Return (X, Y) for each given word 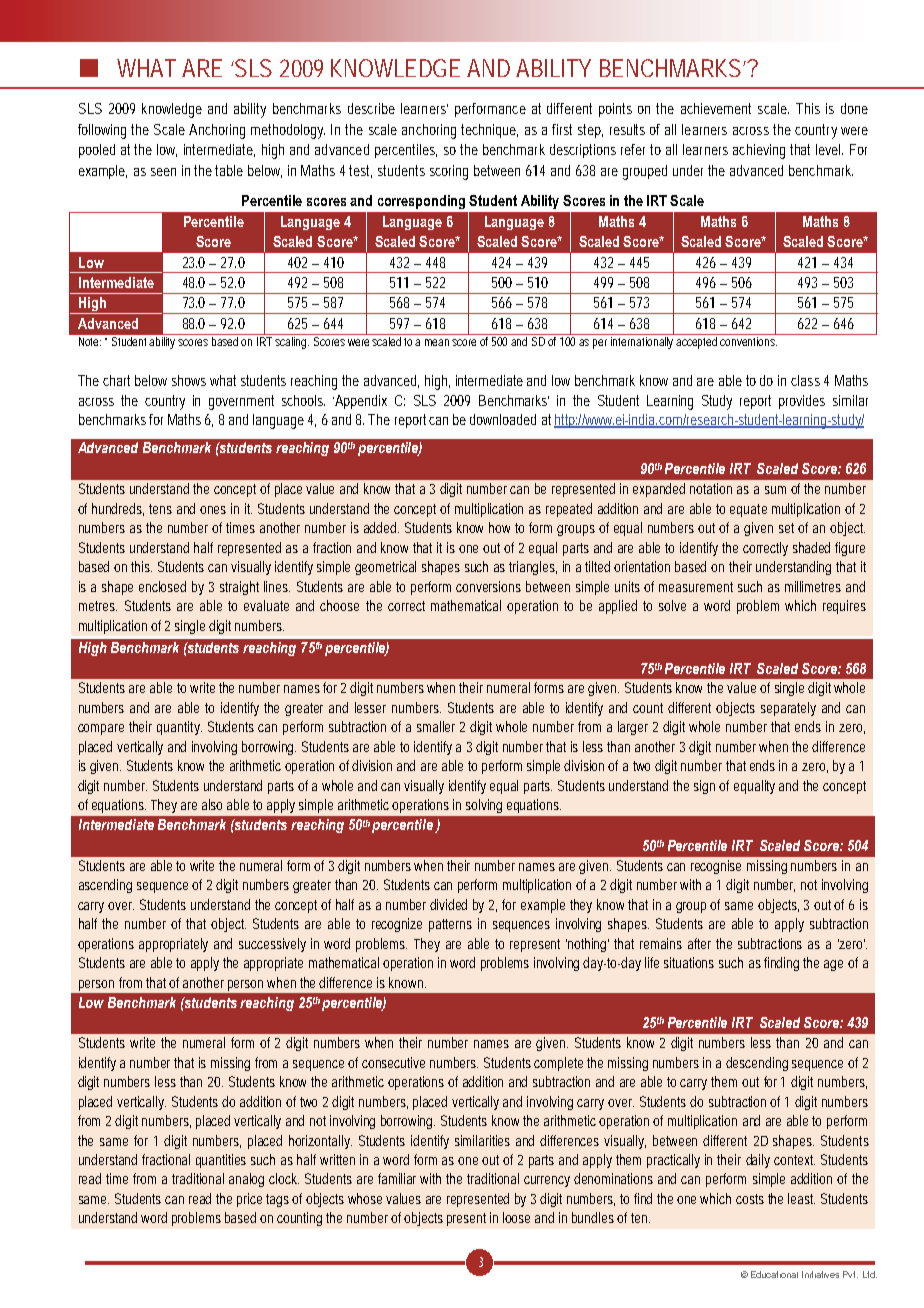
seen (163, 172)
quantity (178, 728)
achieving (759, 151)
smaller (436, 726)
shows (189, 380)
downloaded (503, 419)
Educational (774, 1274)
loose (516, 1217)
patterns (450, 925)
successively (272, 945)
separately (788, 709)
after (699, 943)
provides (802, 402)
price (249, 1200)
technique (489, 131)
